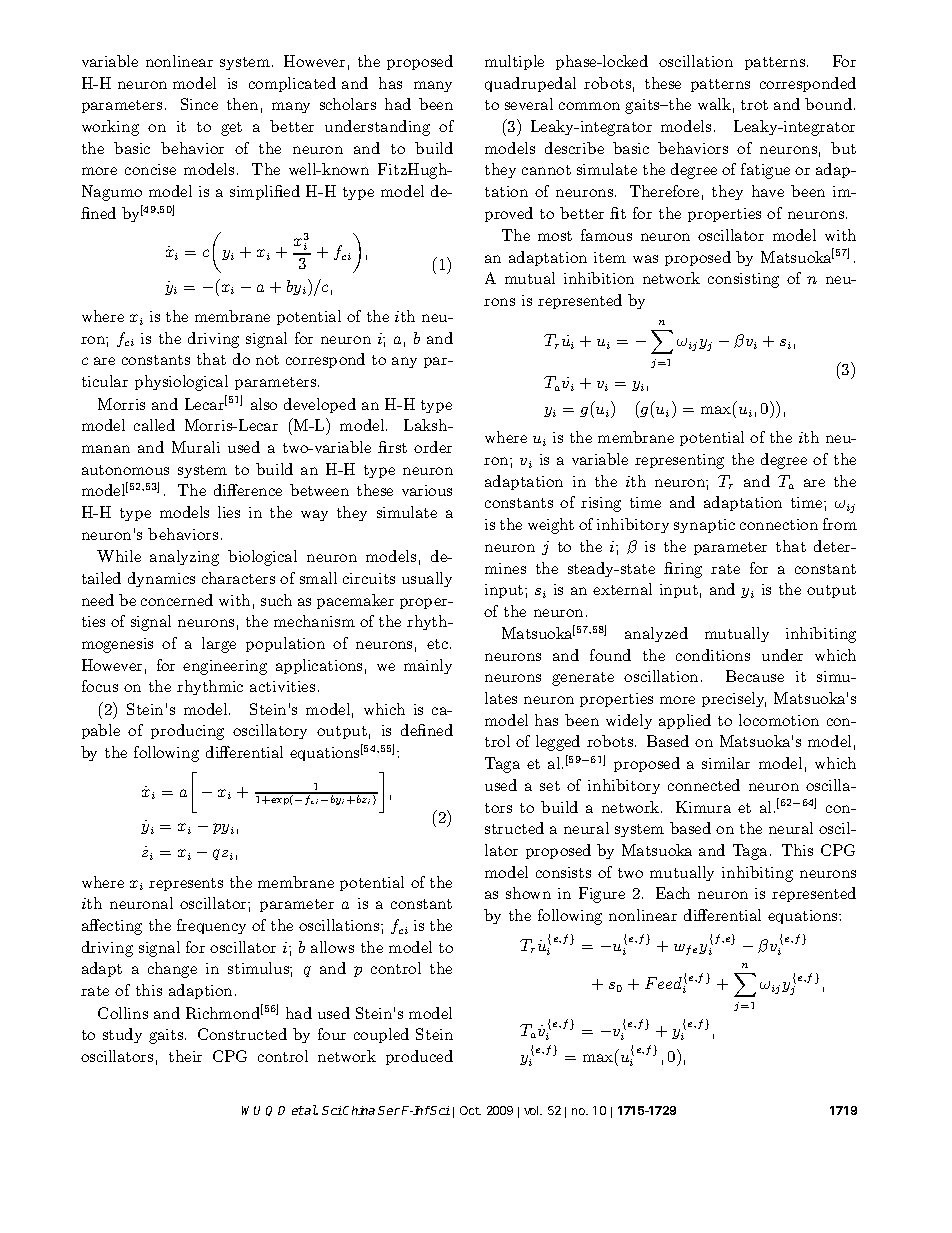 The height and width of the screenshot is (1233, 952). Describe the element at coordinates (754, 105) in the screenshot. I see `trot` at that location.
